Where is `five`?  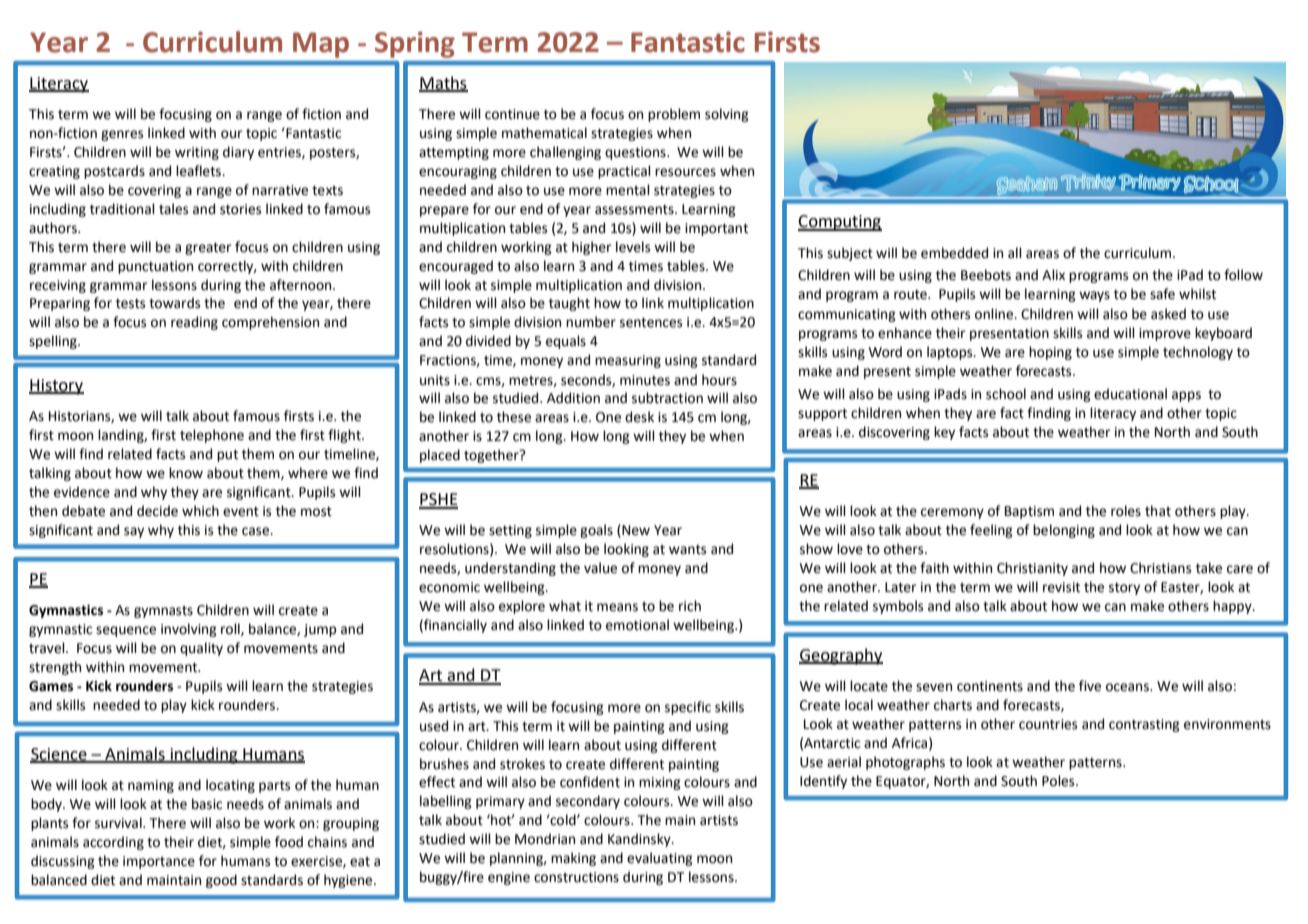 five is located at coordinates (1090, 686).
